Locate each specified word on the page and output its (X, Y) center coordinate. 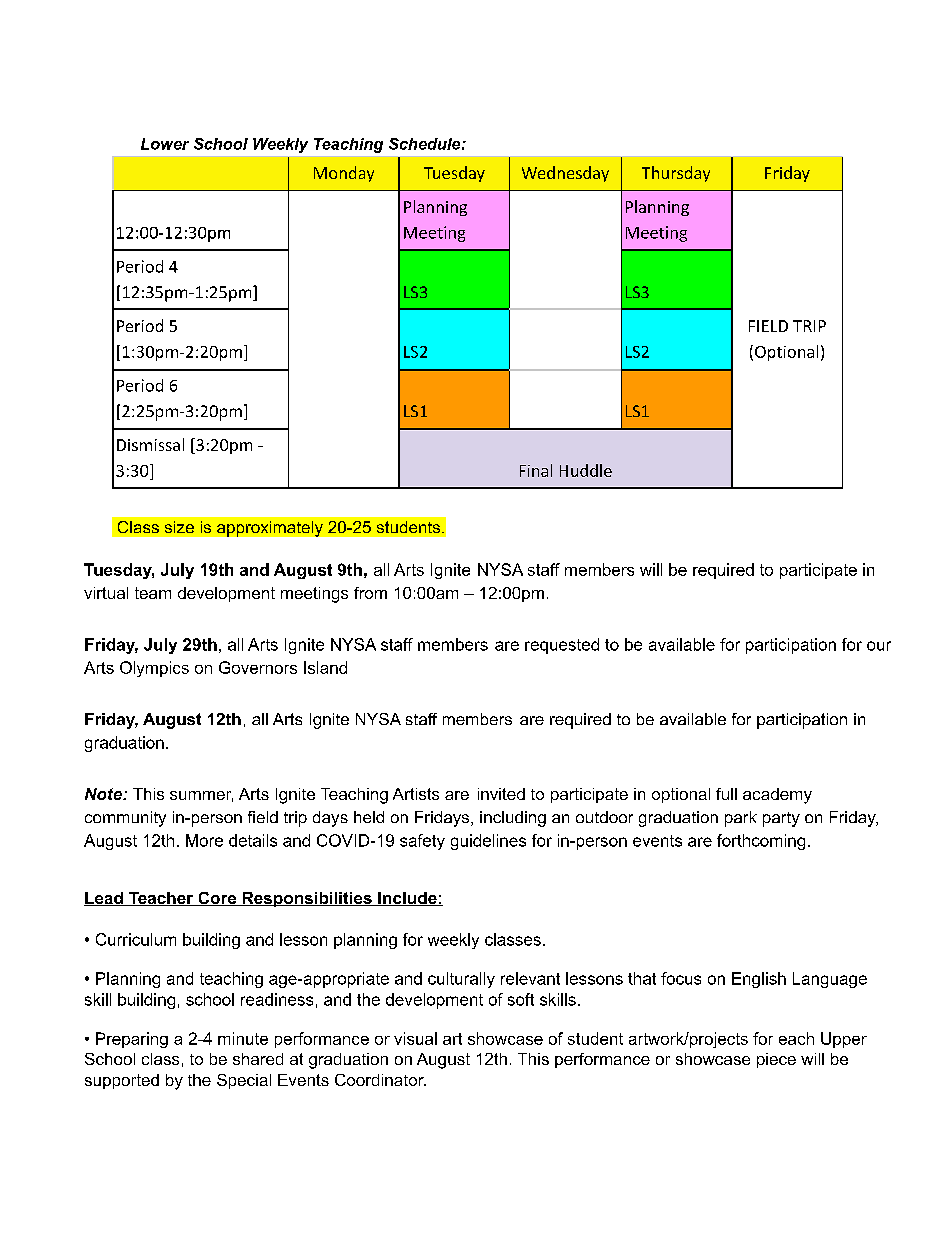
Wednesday (565, 174)
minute (243, 1038)
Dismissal (150, 444)
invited (501, 794)
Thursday (676, 174)
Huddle (586, 470)
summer (201, 796)
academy (777, 796)
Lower (165, 144)
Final (536, 470)
